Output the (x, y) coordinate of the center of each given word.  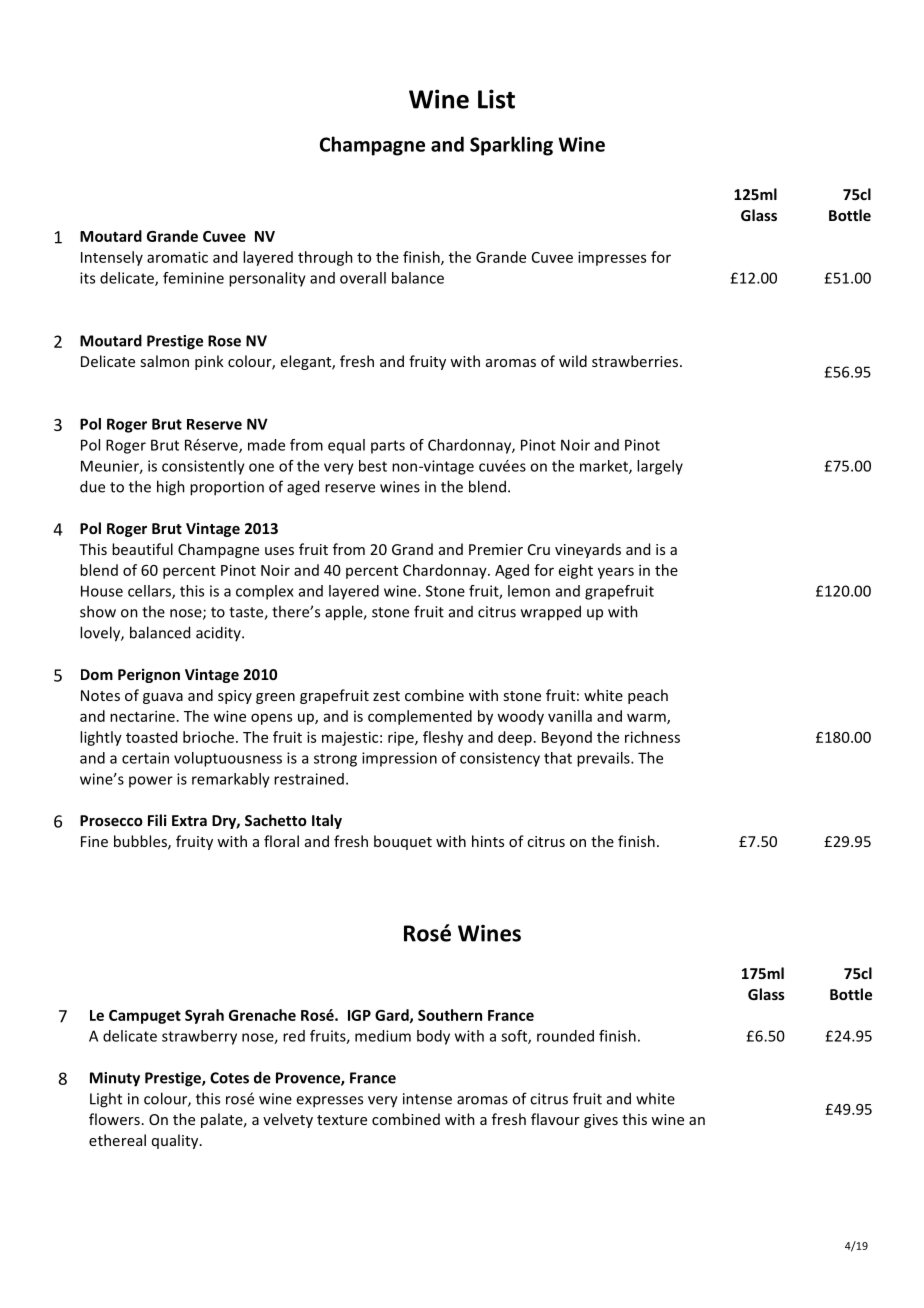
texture (342, 1120)
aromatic (177, 257)
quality (176, 1141)
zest (386, 696)
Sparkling (511, 146)
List (496, 99)
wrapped (551, 613)
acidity (219, 633)
